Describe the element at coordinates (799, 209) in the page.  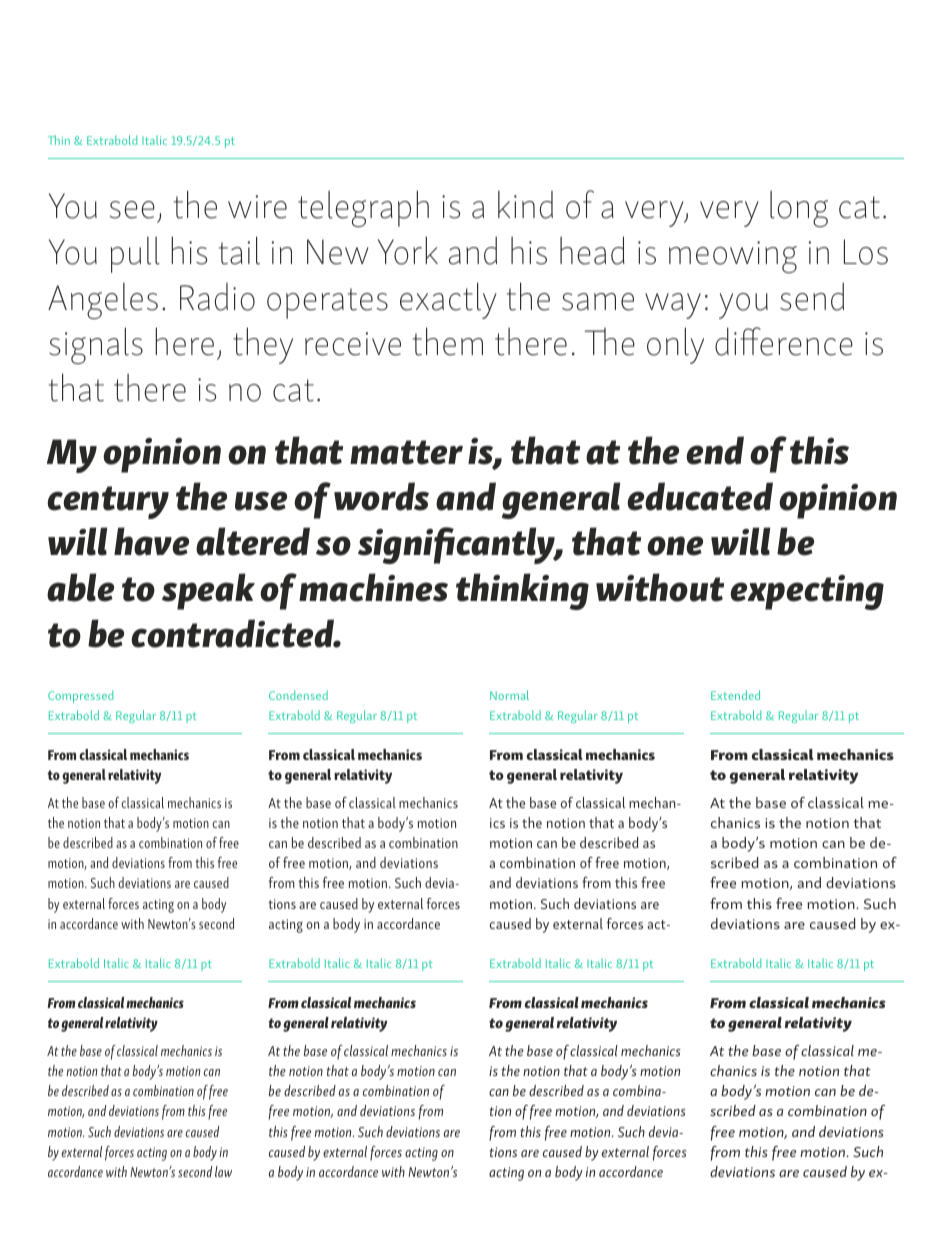
I see `long` at that location.
